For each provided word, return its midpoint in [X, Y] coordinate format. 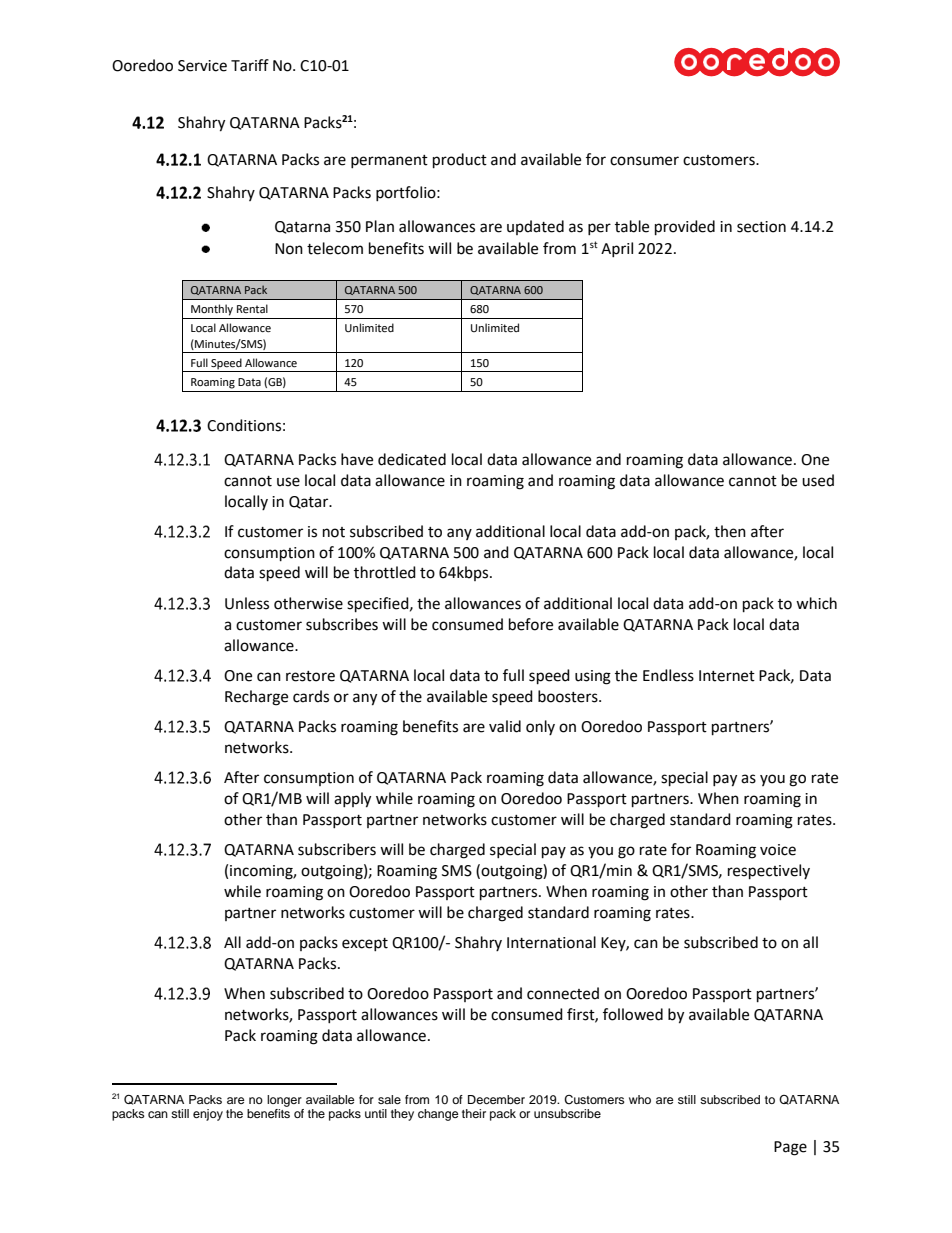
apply [352, 800]
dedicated [412, 459]
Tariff [250, 65]
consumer [644, 161]
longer [284, 1101]
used [818, 480]
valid [505, 726]
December [496, 1099]
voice [778, 850]
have [357, 459]
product [460, 161]
